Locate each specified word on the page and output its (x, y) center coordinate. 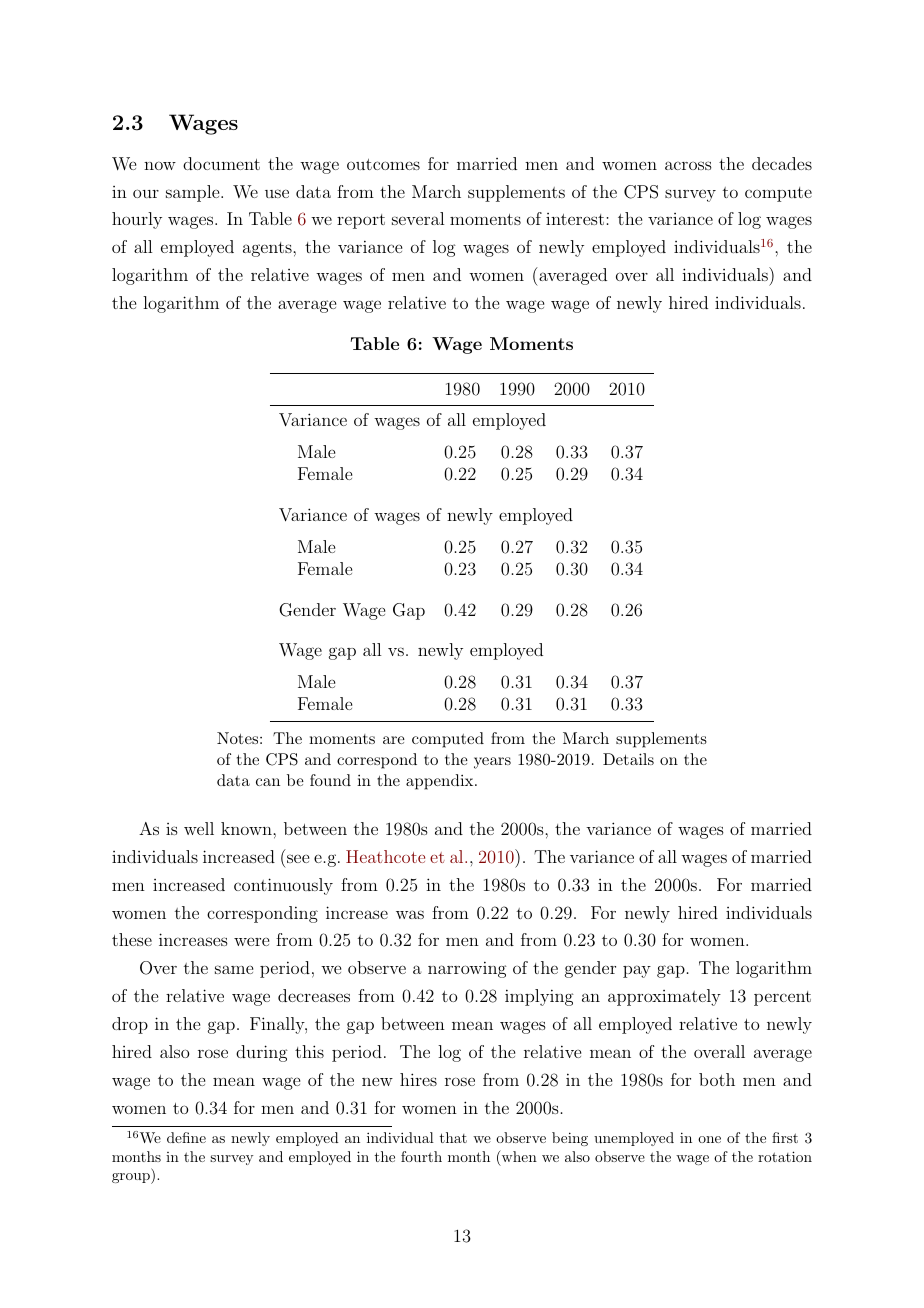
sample (194, 193)
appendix (441, 782)
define (186, 1137)
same (234, 969)
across (688, 165)
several (418, 218)
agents (268, 249)
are (394, 740)
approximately (664, 997)
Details (628, 759)
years (492, 763)
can (268, 782)
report (361, 221)
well (199, 828)
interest (575, 219)
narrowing (467, 969)
